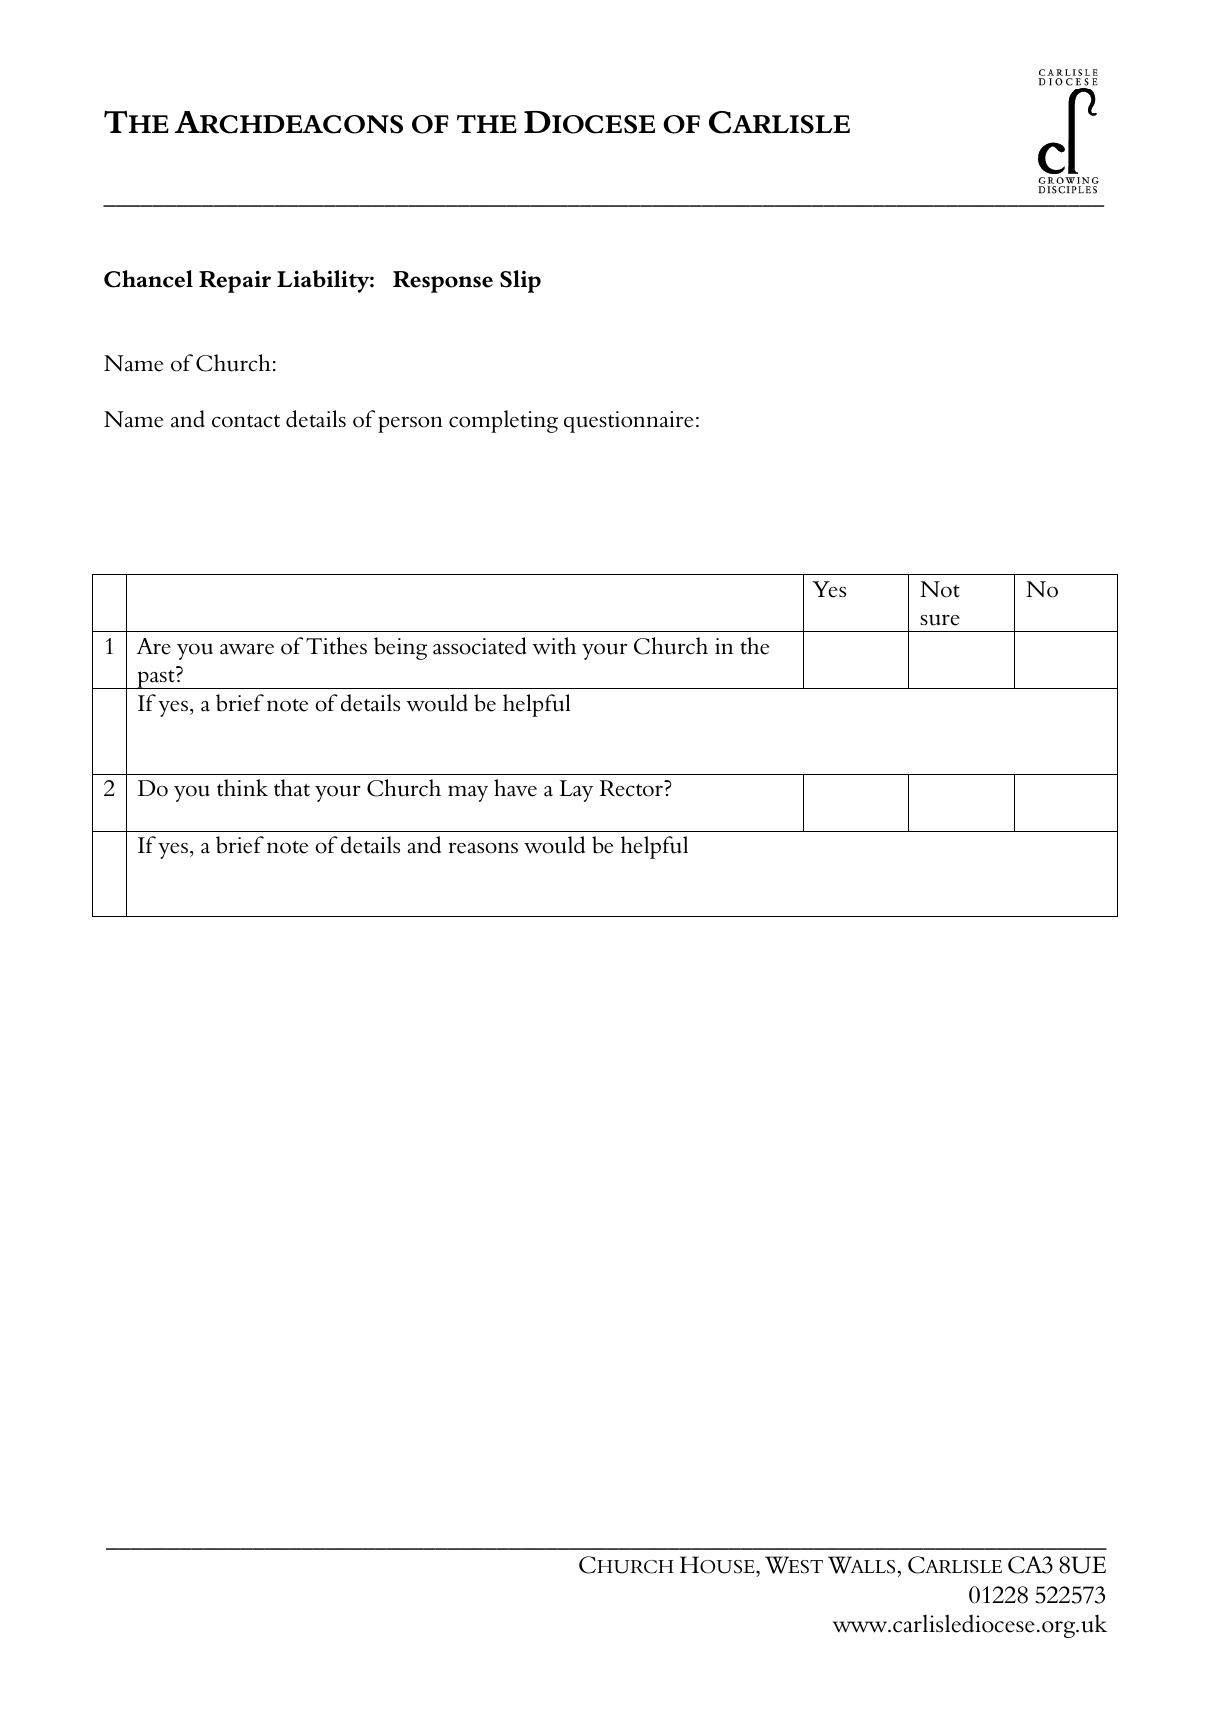 The width and height of the screenshot is (1210, 1712). Describe the element at coordinates (242, 788) in the screenshot. I see `think` at that location.
